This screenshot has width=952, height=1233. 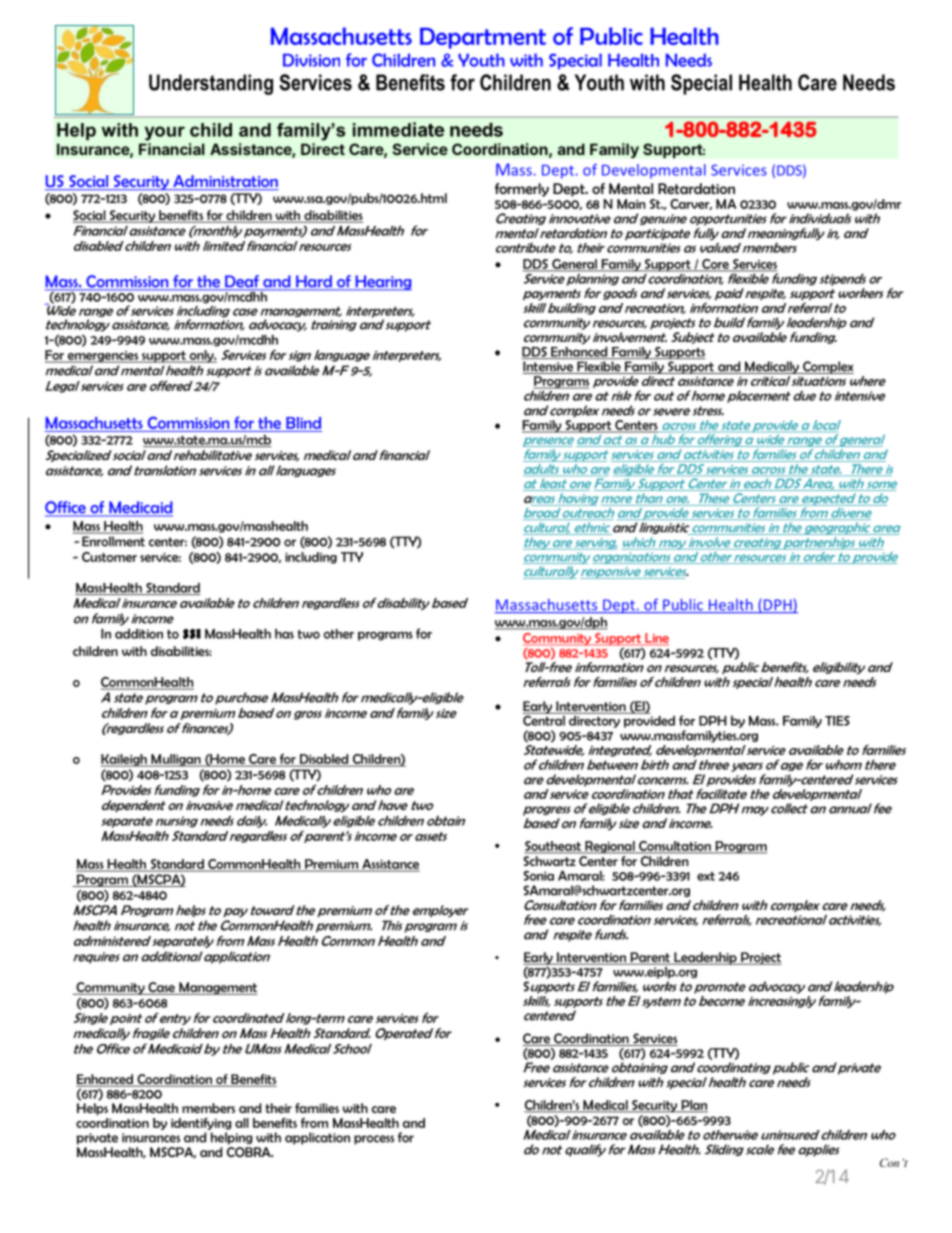 I want to click on Understanding, so click(x=211, y=84).
